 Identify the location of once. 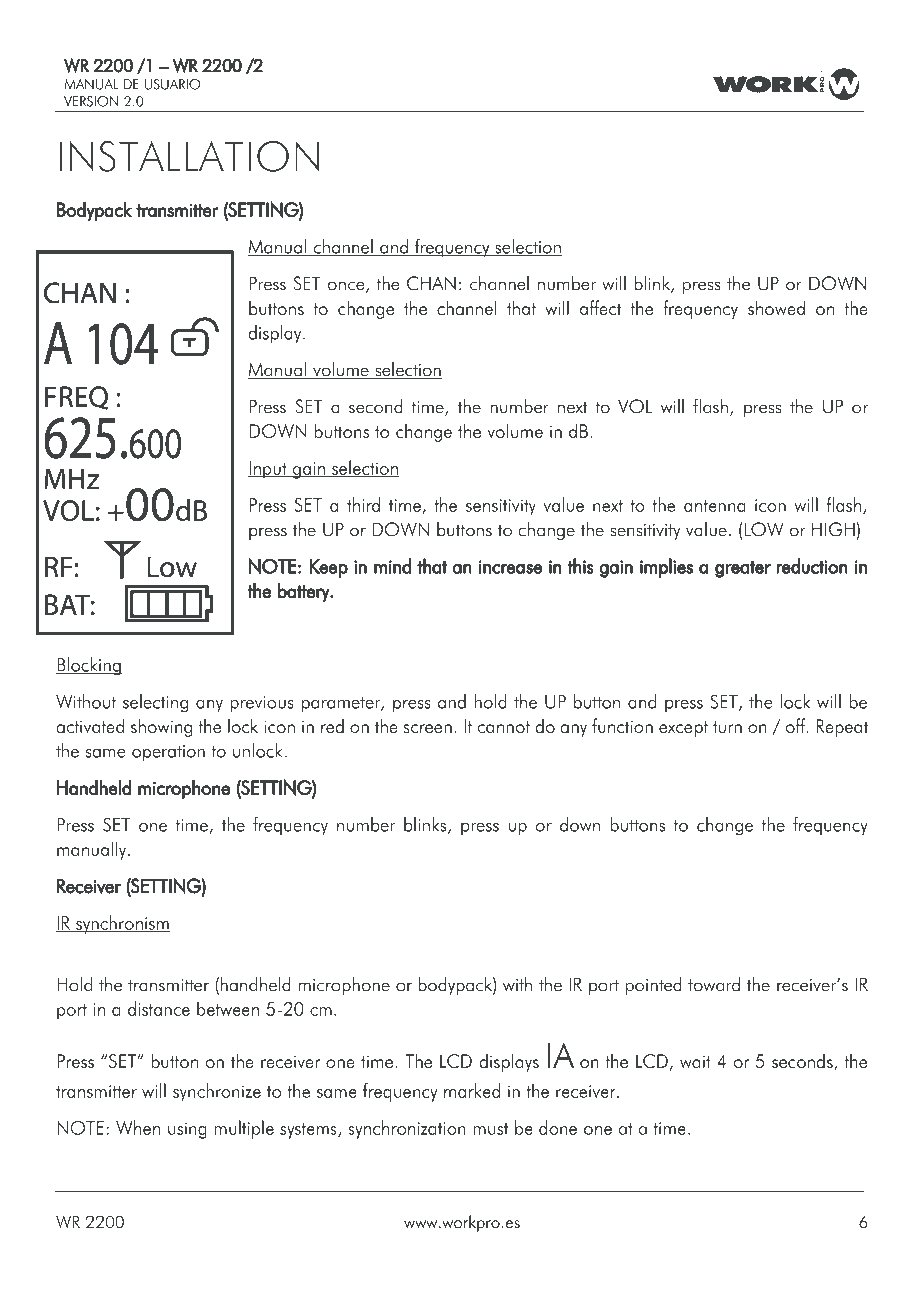
(347, 287).
